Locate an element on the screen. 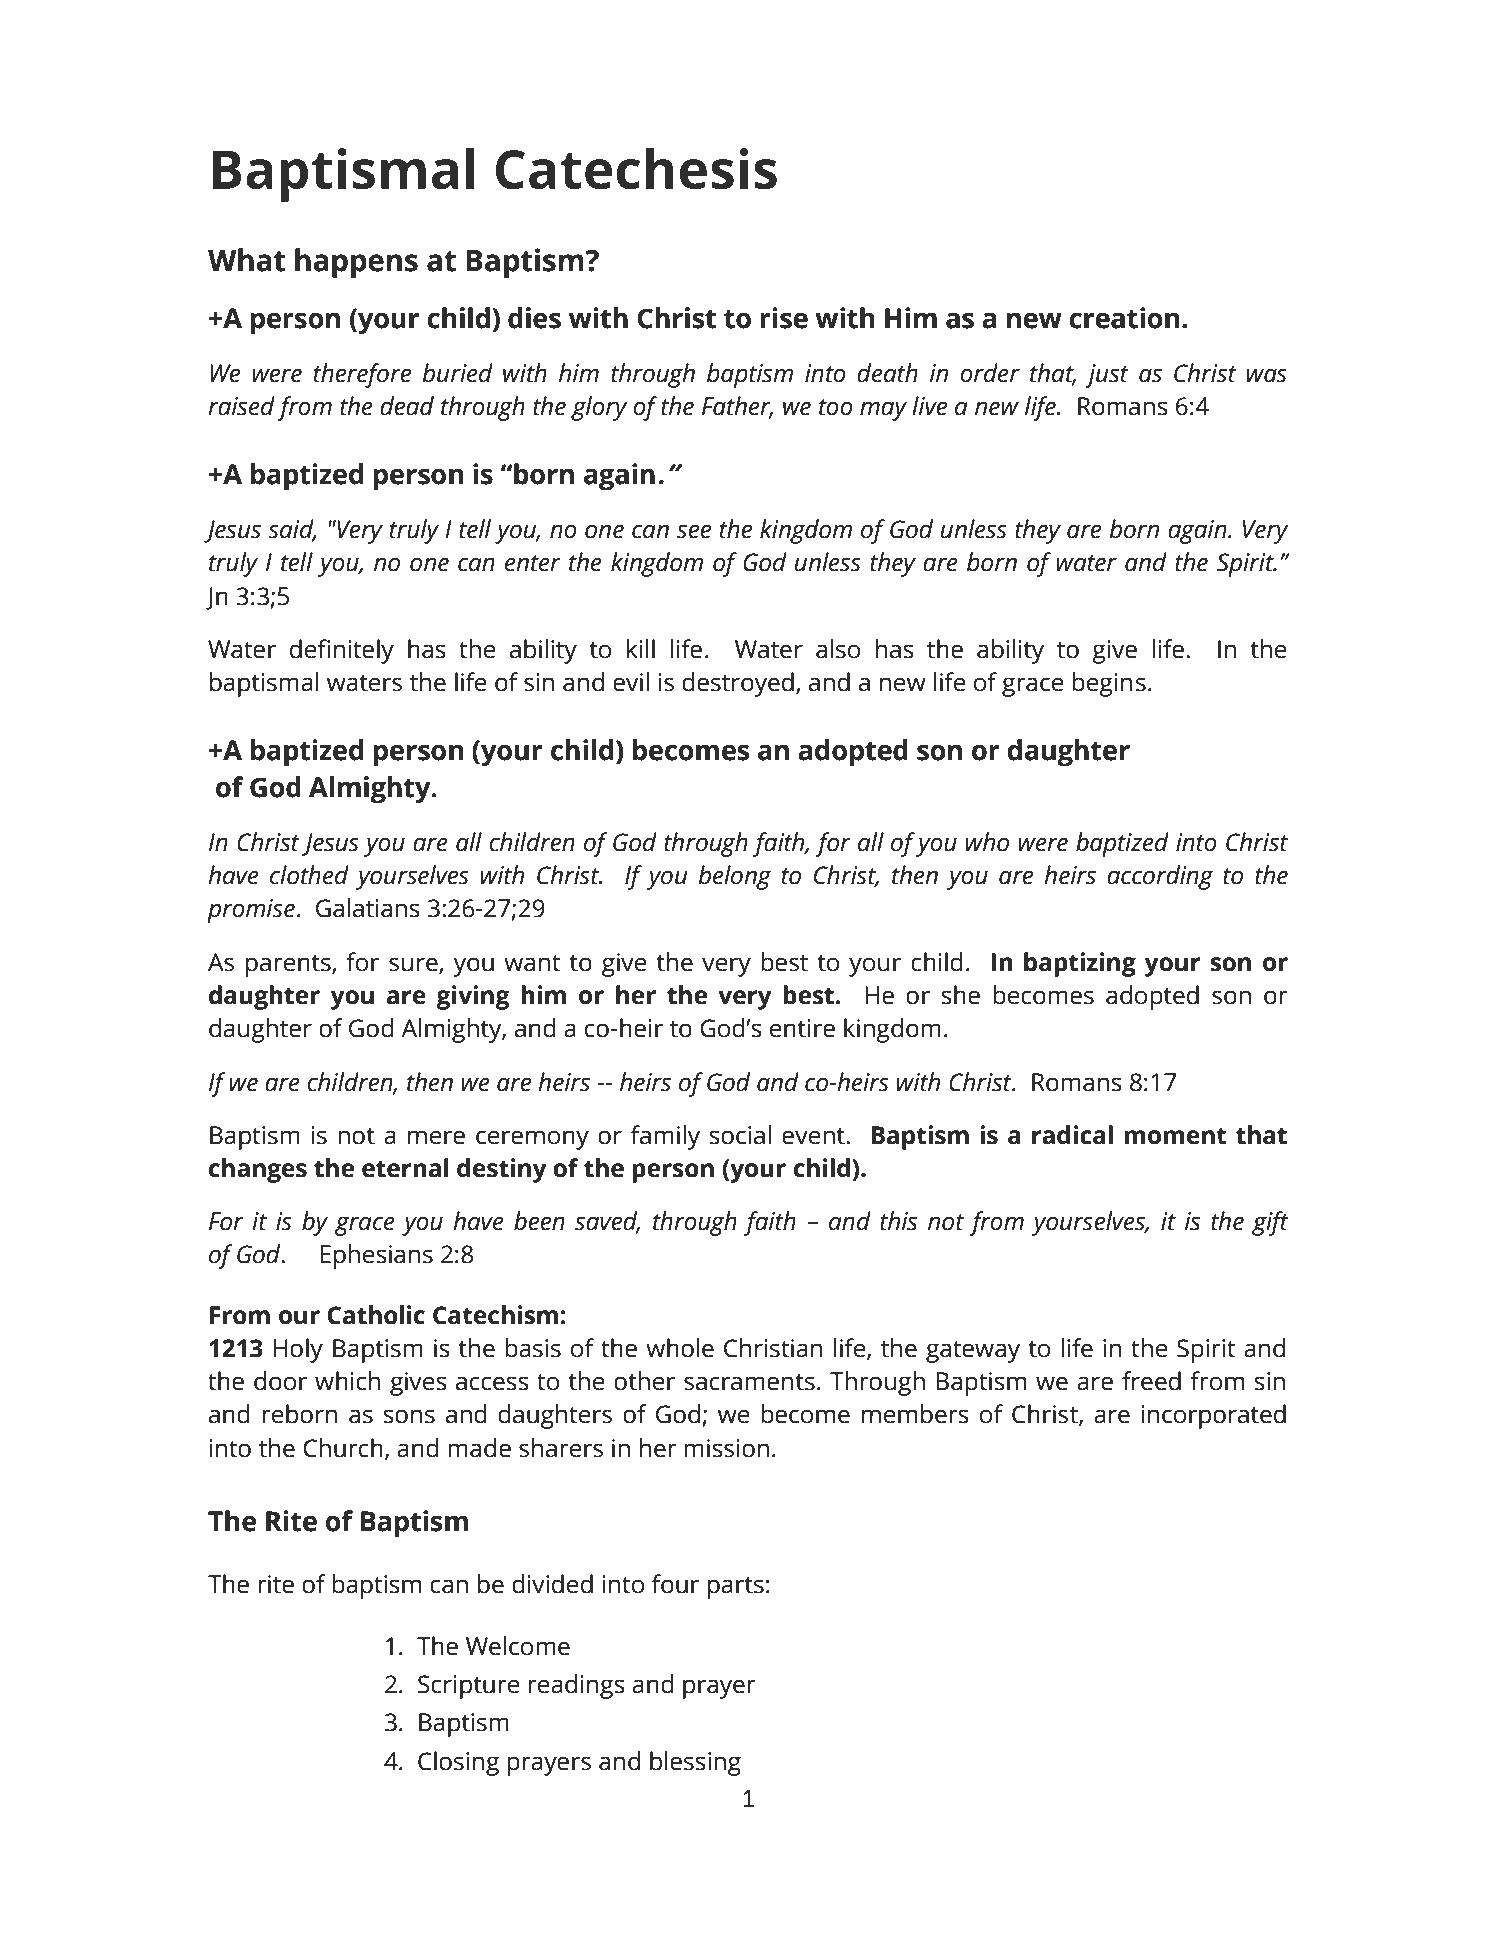  sure is located at coordinates (414, 965).
